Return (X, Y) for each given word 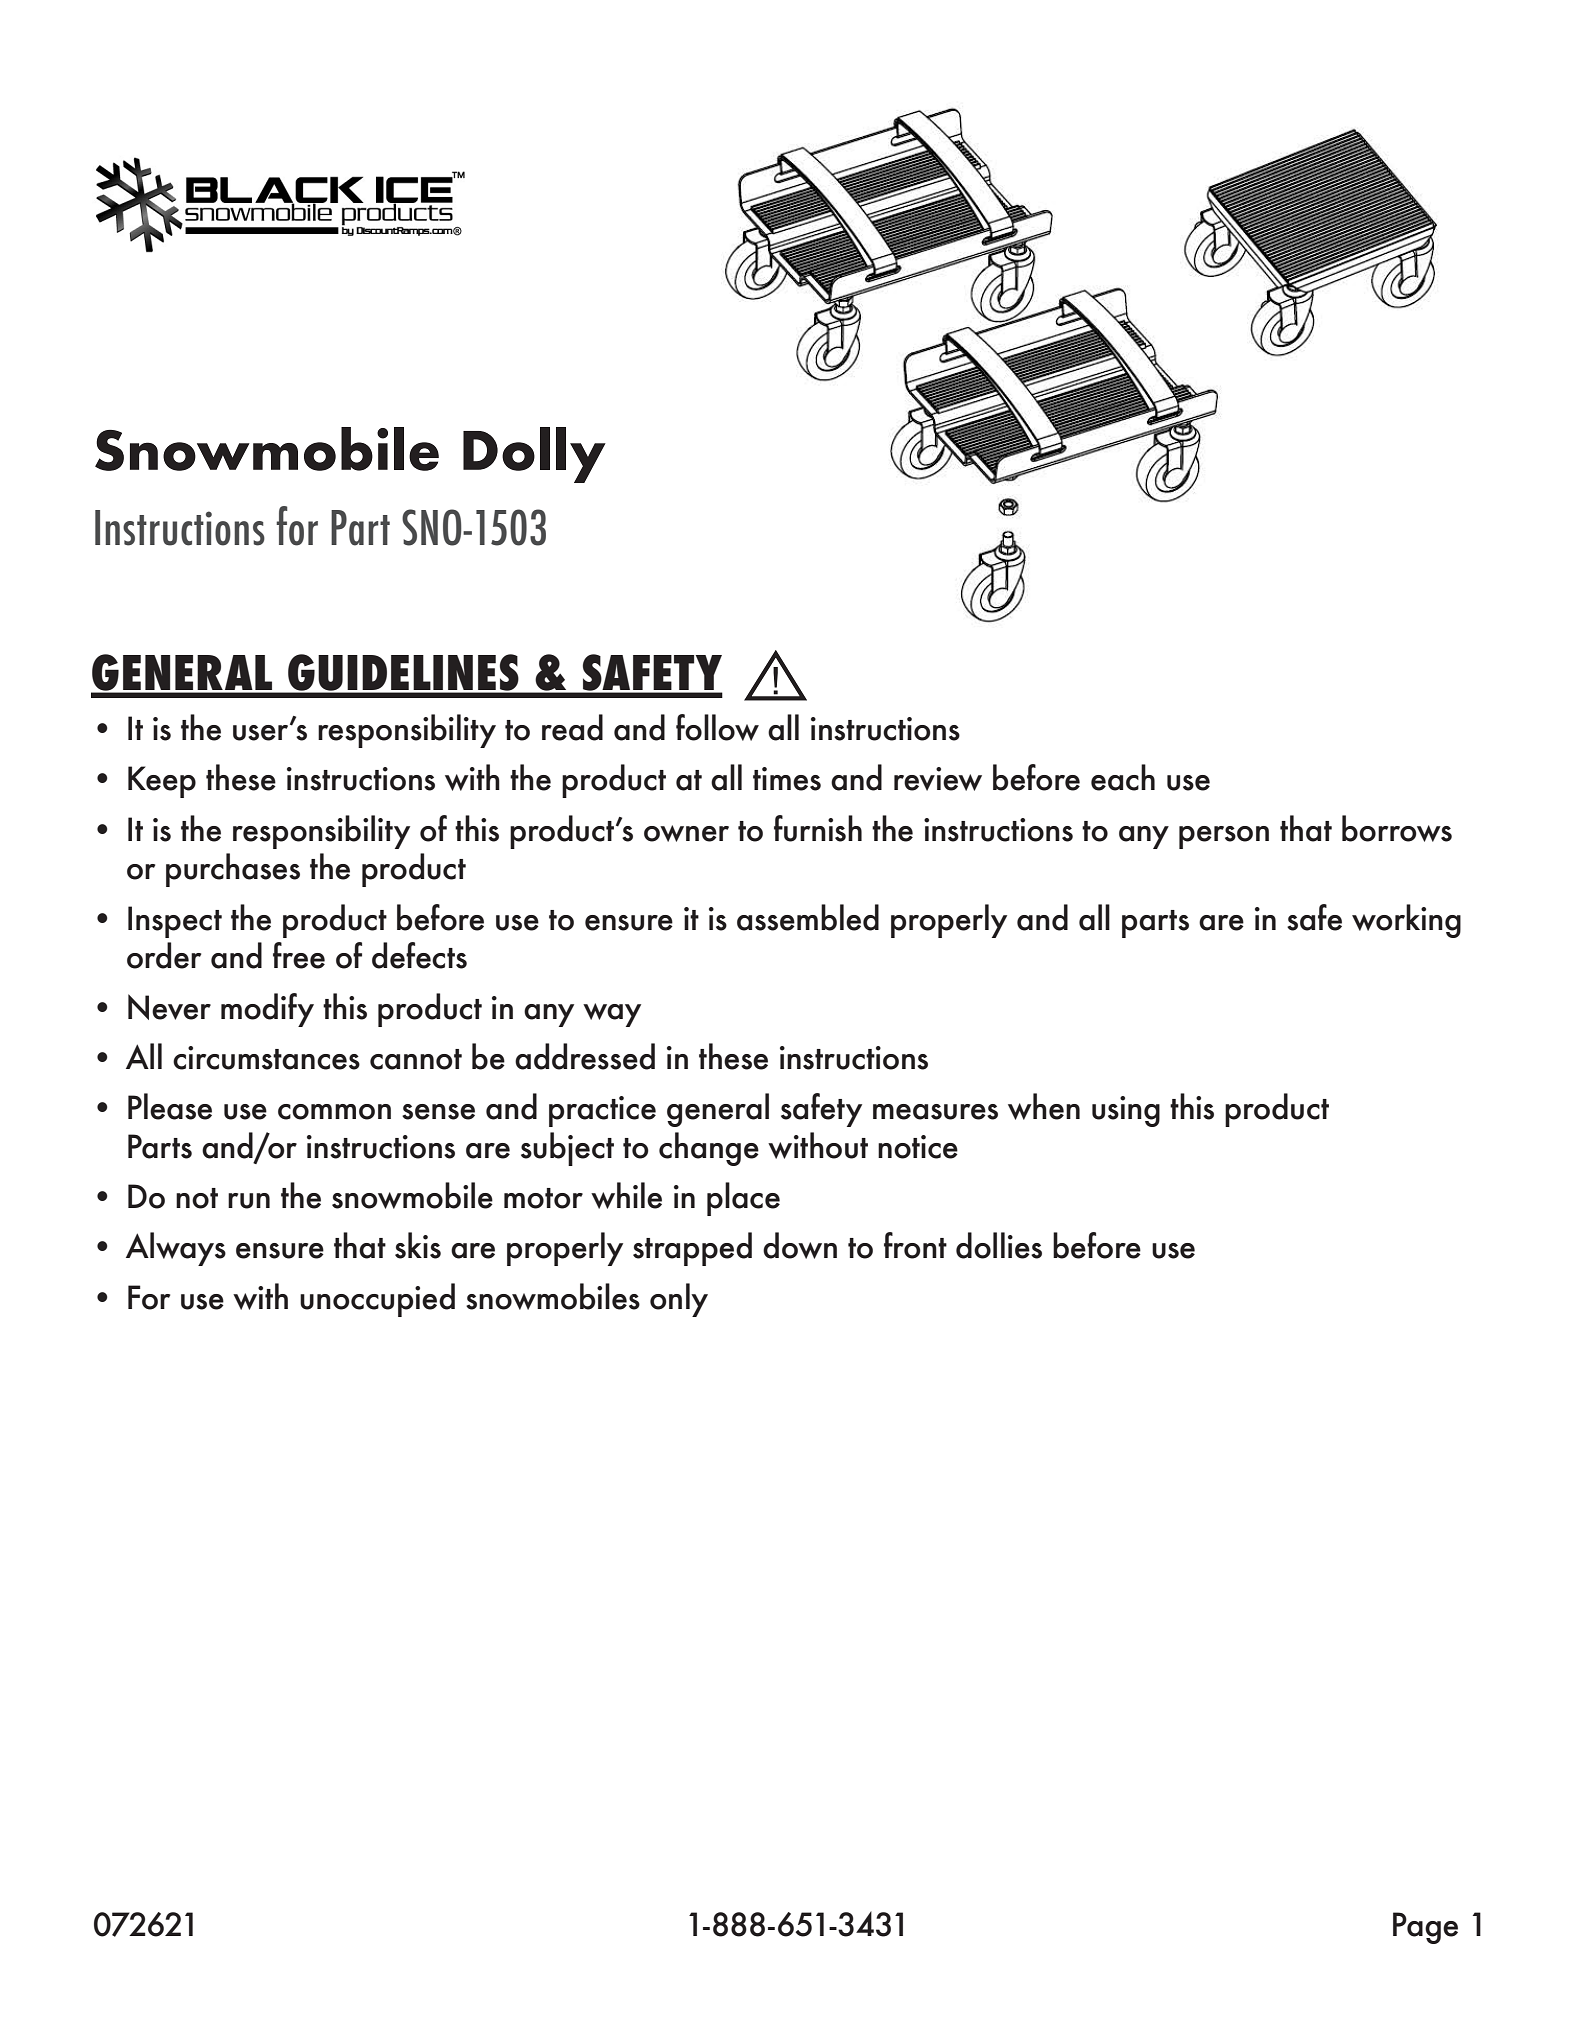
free (299, 955)
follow (717, 727)
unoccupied (377, 1300)
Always (176, 1249)
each (1123, 777)
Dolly (534, 455)
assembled (808, 917)
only (679, 1300)
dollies (999, 1245)
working (1406, 921)
